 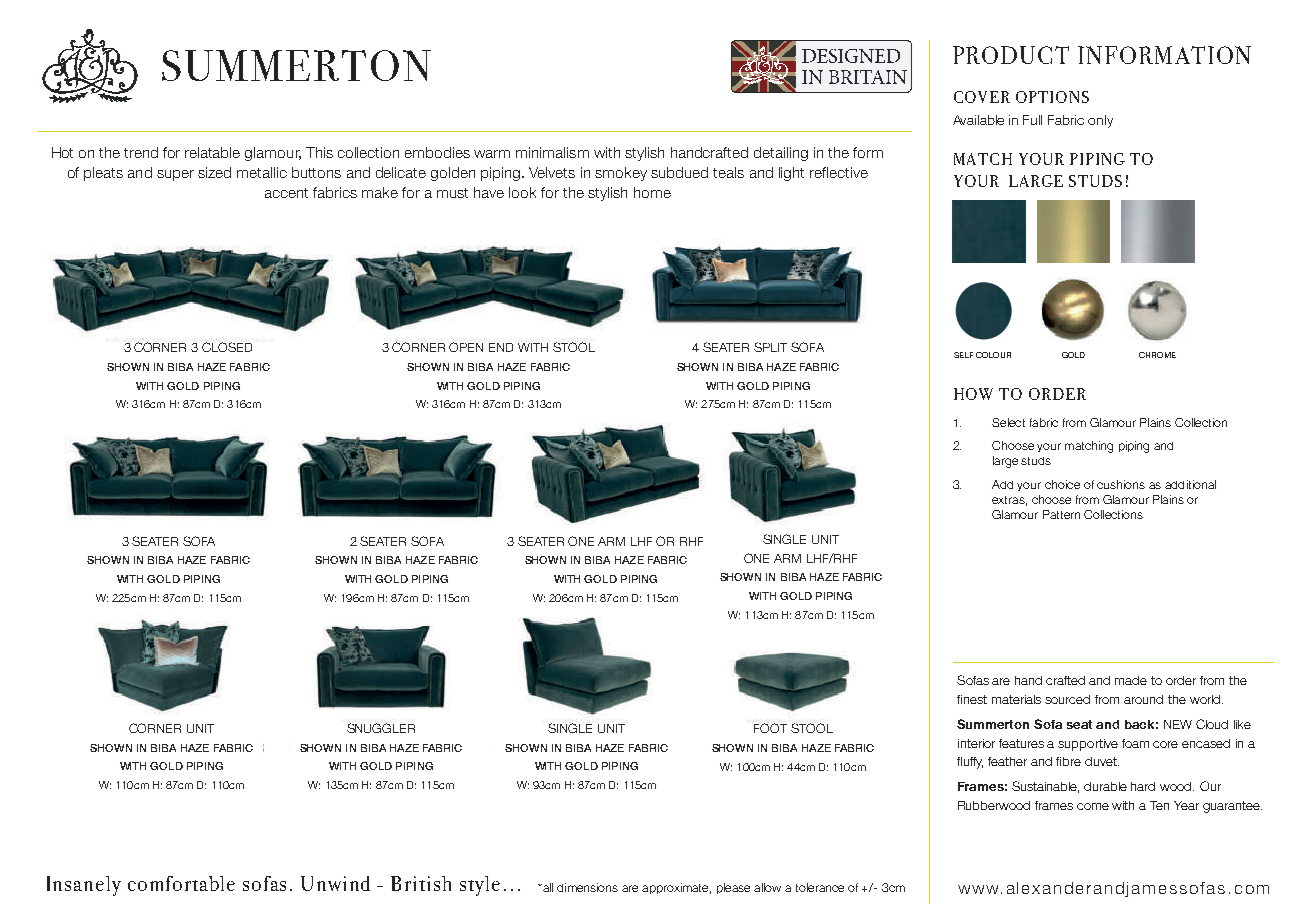 What do you see at coordinates (587, 887) in the page?
I see `dimensions` at bounding box center [587, 887].
